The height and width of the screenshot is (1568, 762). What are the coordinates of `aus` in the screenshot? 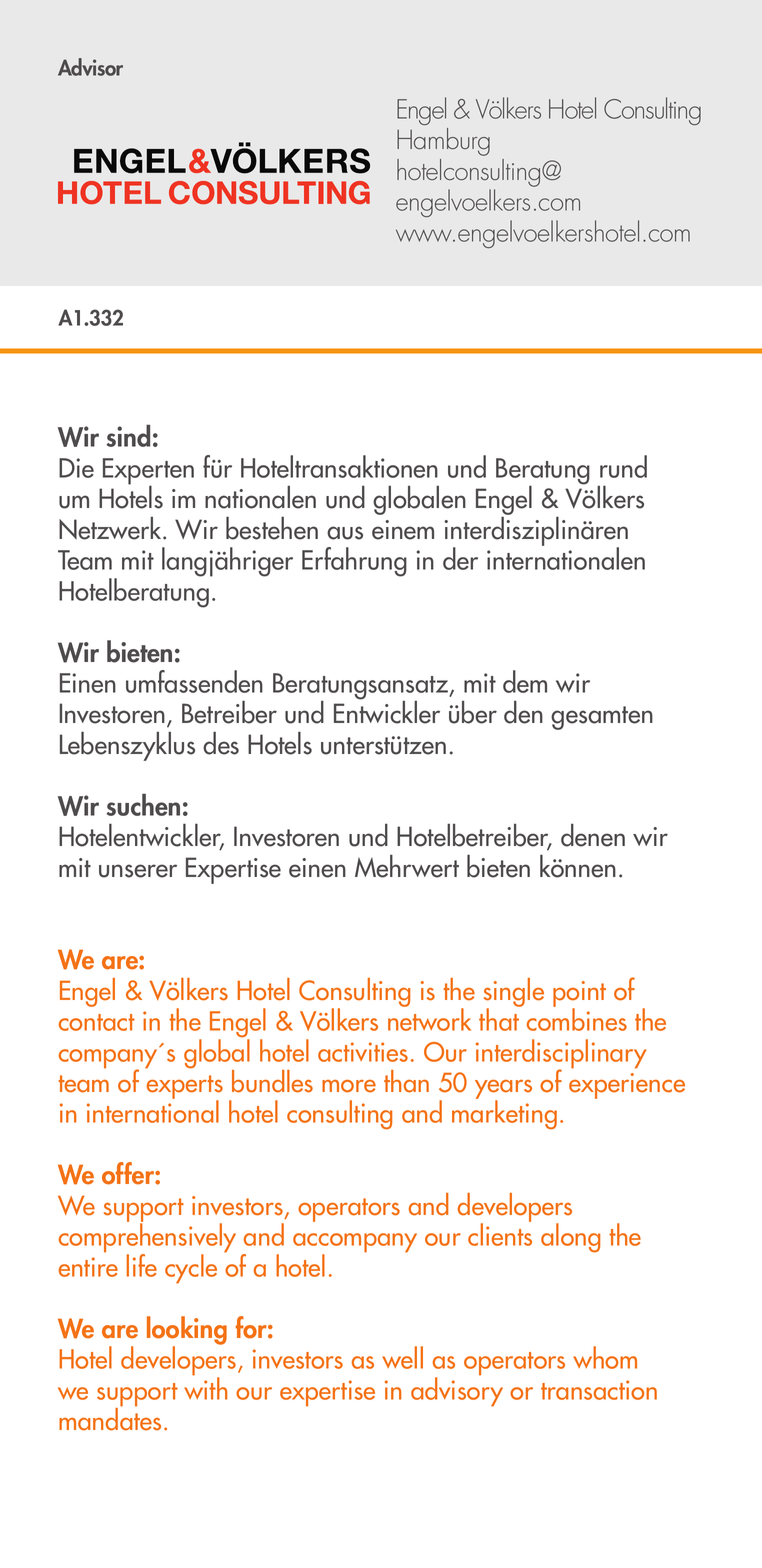 It's located at (345, 533).
